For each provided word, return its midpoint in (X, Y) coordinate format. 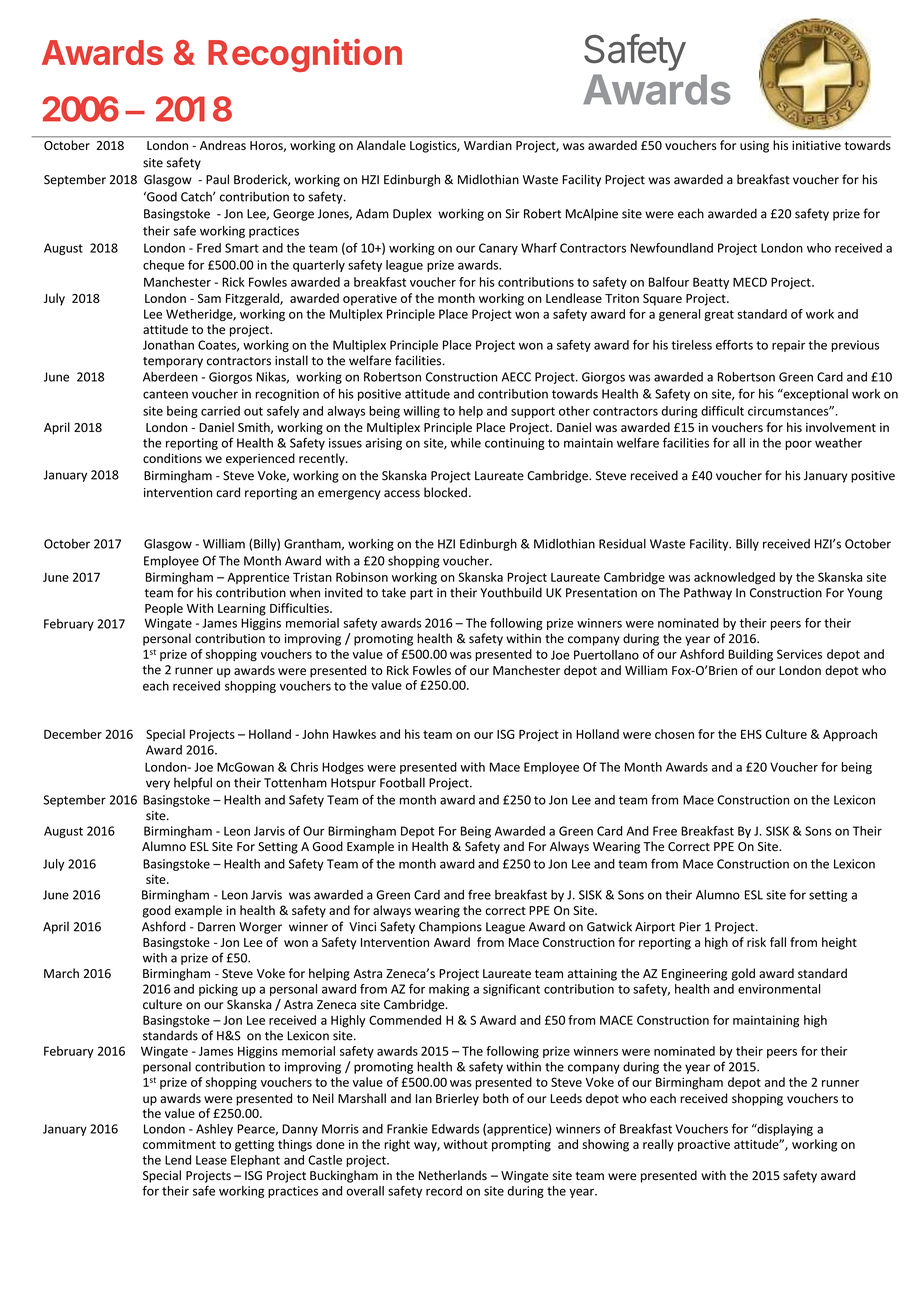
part (421, 594)
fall (778, 942)
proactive (704, 1146)
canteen (165, 394)
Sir (512, 214)
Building (750, 655)
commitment (179, 1144)
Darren (216, 927)
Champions (450, 927)
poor (798, 445)
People (164, 609)
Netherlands (453, 1175)
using (754, 147)
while (466, 443)
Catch (197, 197)
